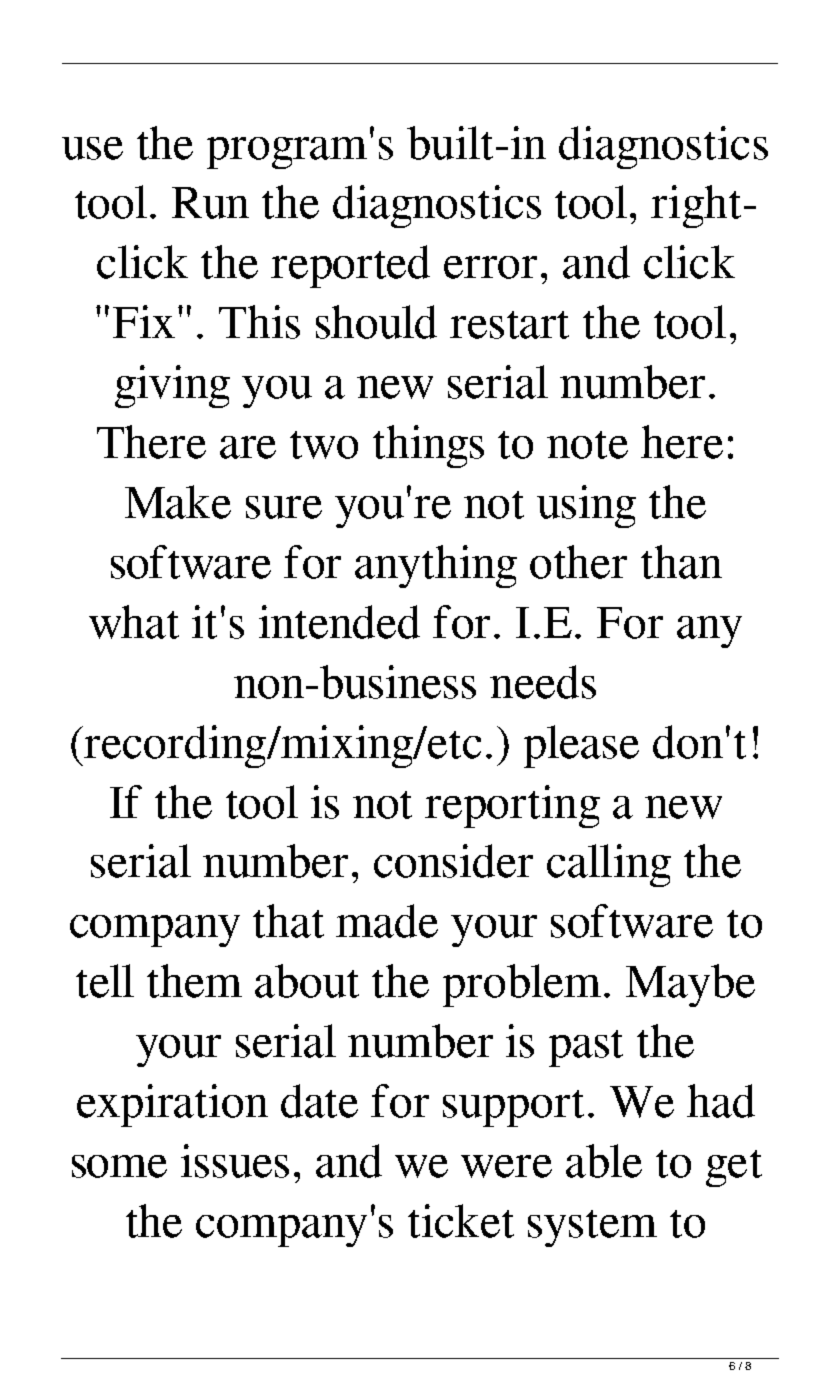 The width and height of the document is (840, 1400). What do you see at coordinates (387, 921) in the document?
I see `made` at bounding box center [387, 921].
